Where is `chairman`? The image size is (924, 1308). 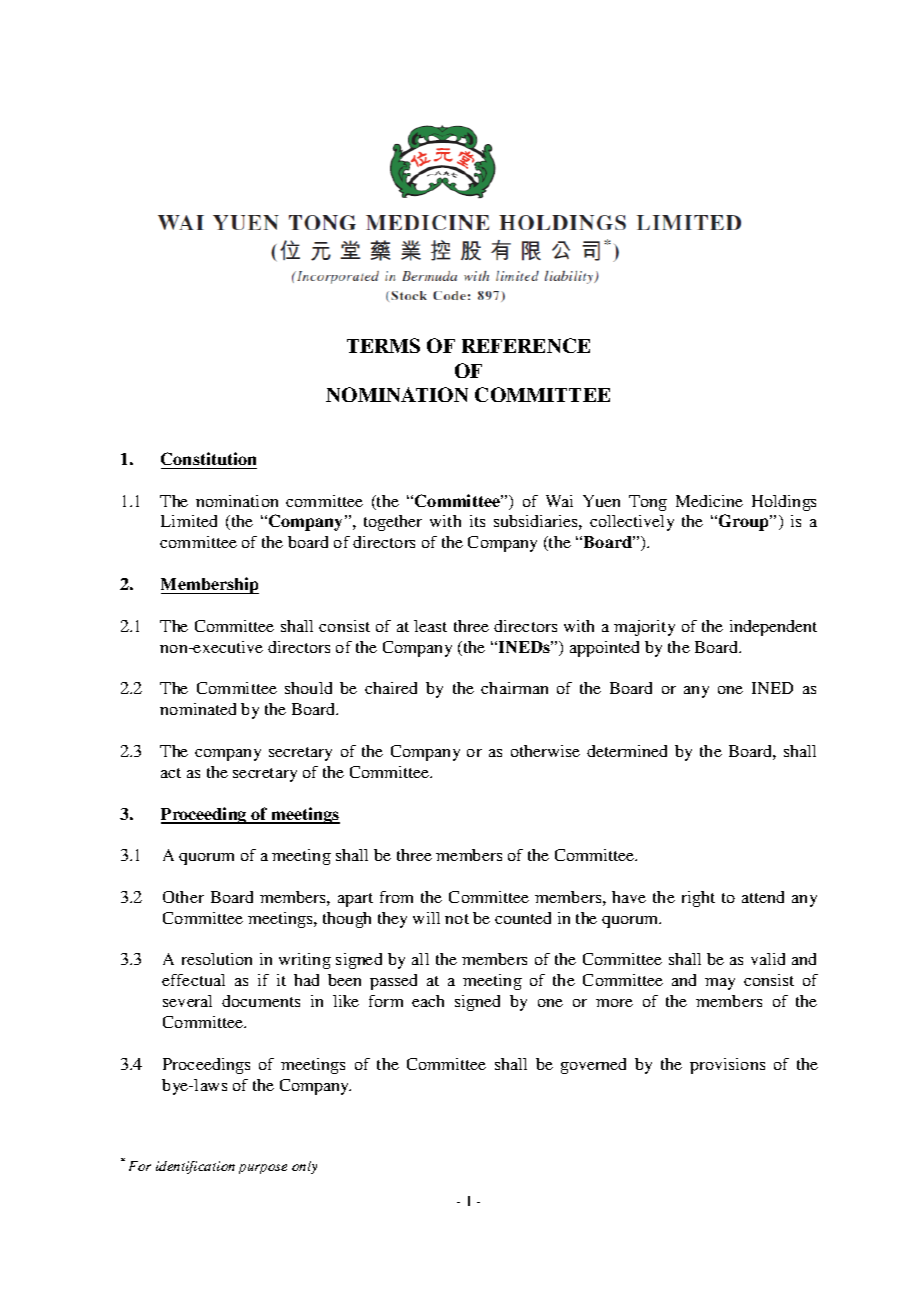 chairman is located at coordinates (514, 688).
